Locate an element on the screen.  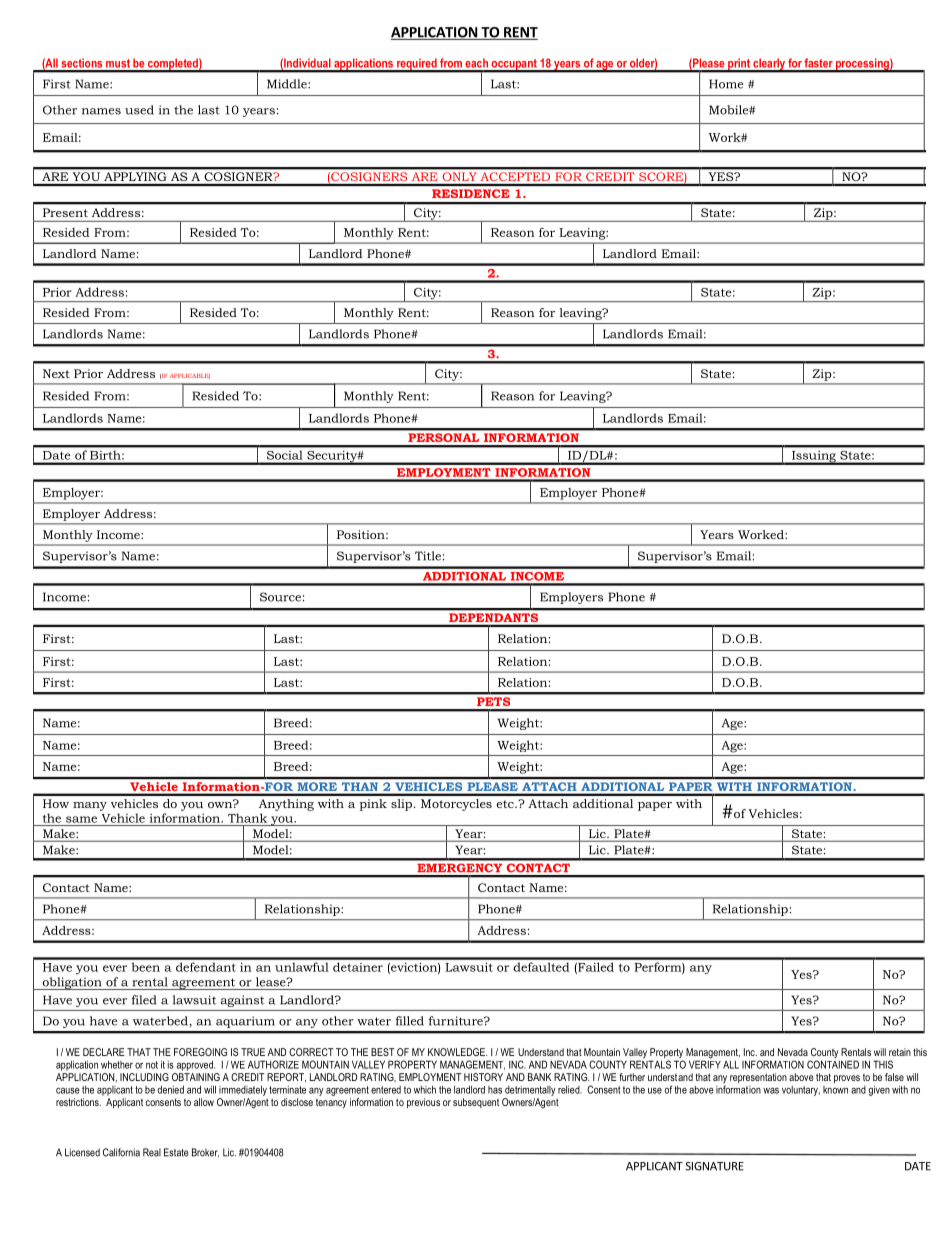
many is located at coordinates (90, 806).
